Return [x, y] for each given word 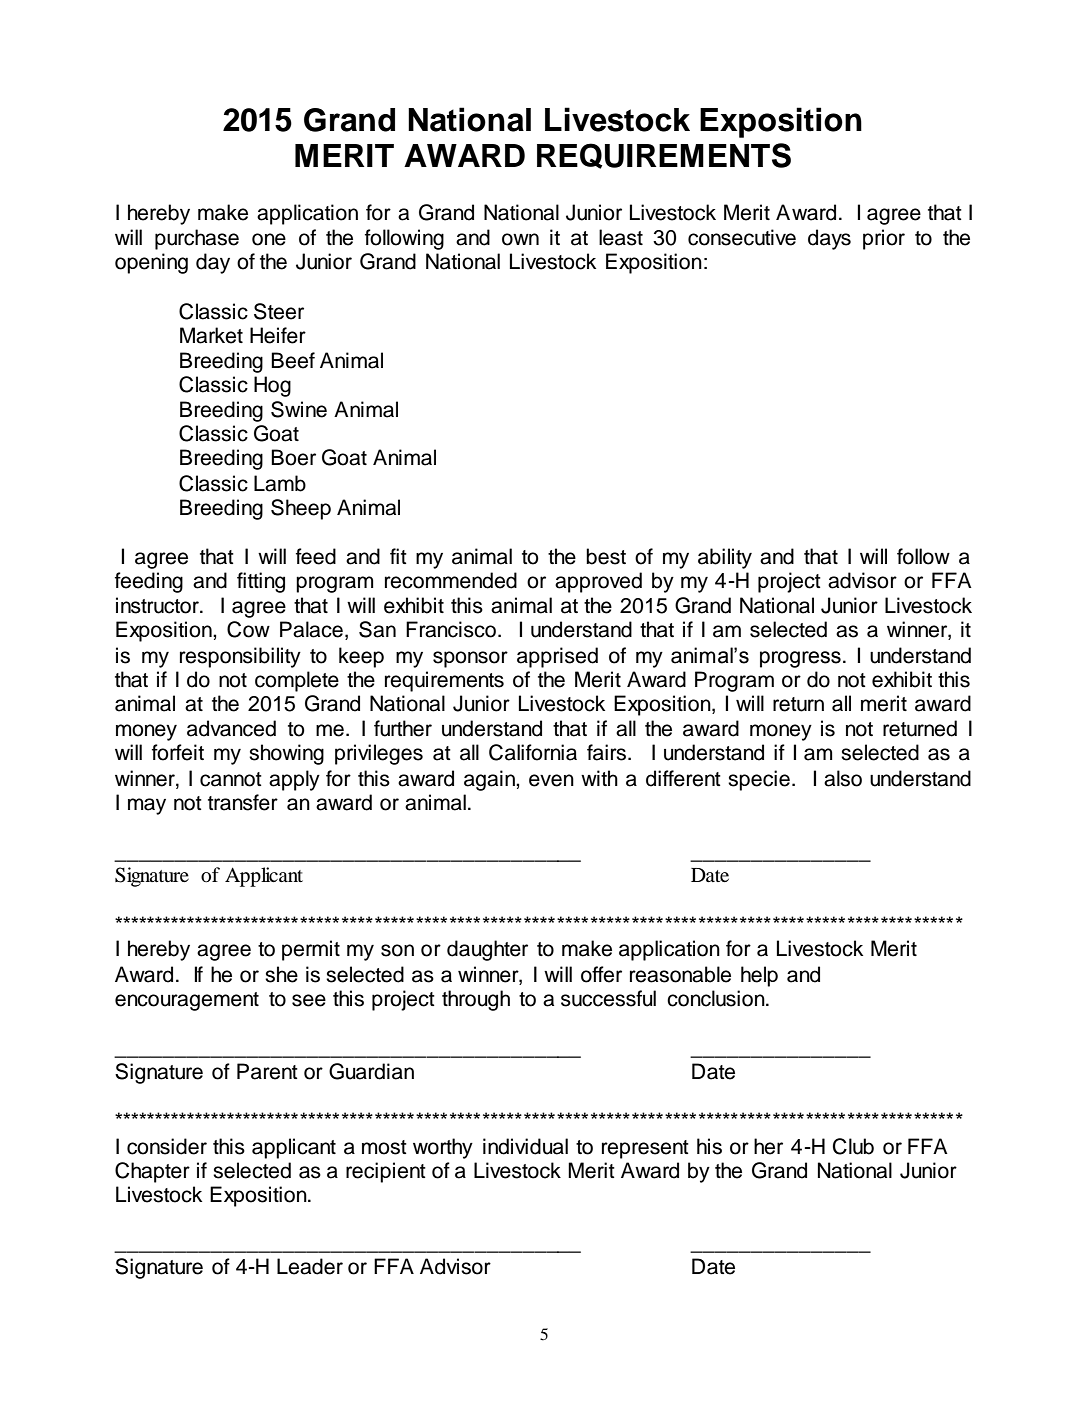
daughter [487, 950]
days [829, 239]
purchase [197, 239]
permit [311, 950]
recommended [451, 580]
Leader [310, 1266]
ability [725, 558]
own [520, 239]
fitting [261, 582]
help [759, 976]
